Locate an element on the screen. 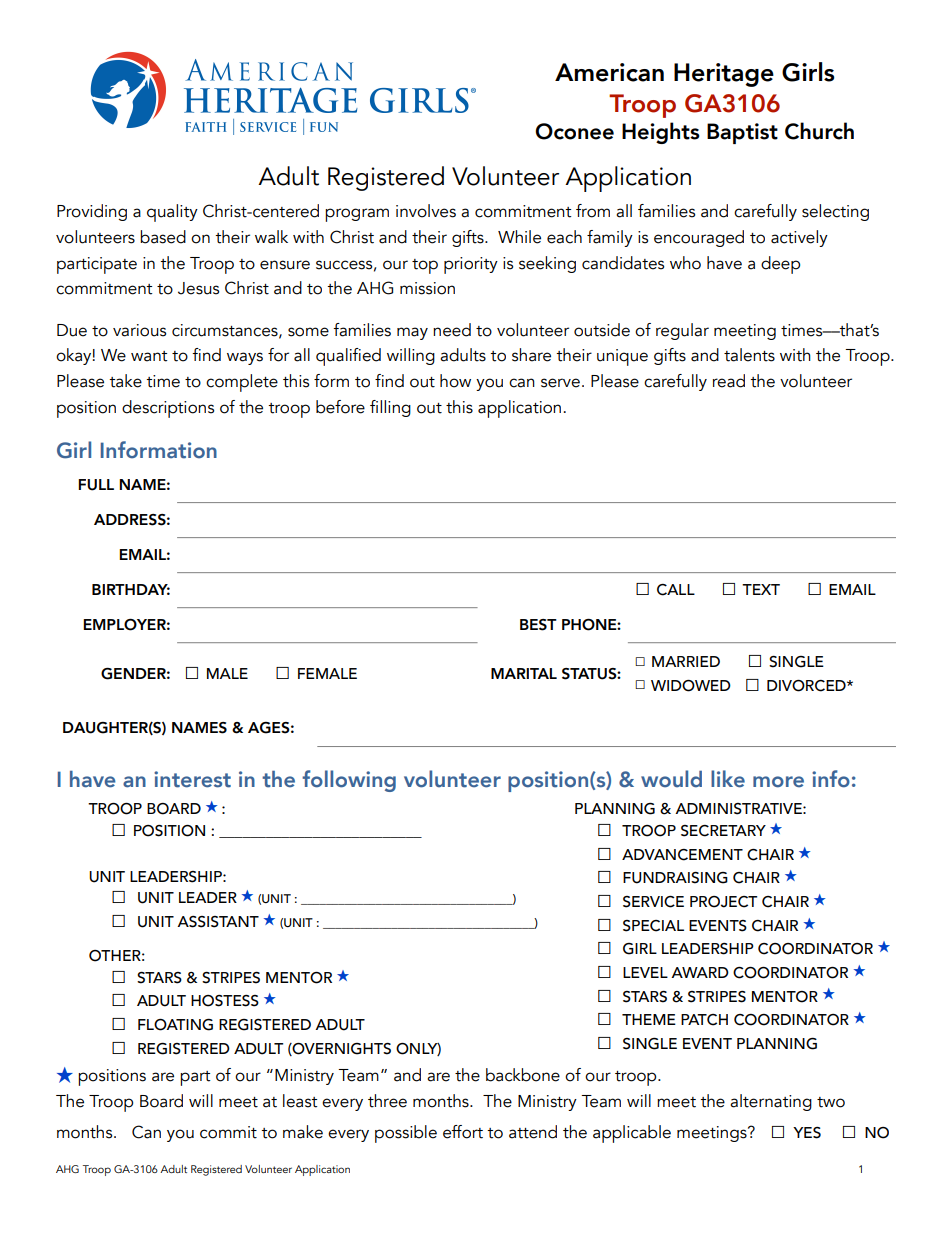  filling is located at coordinates (390, 408).
